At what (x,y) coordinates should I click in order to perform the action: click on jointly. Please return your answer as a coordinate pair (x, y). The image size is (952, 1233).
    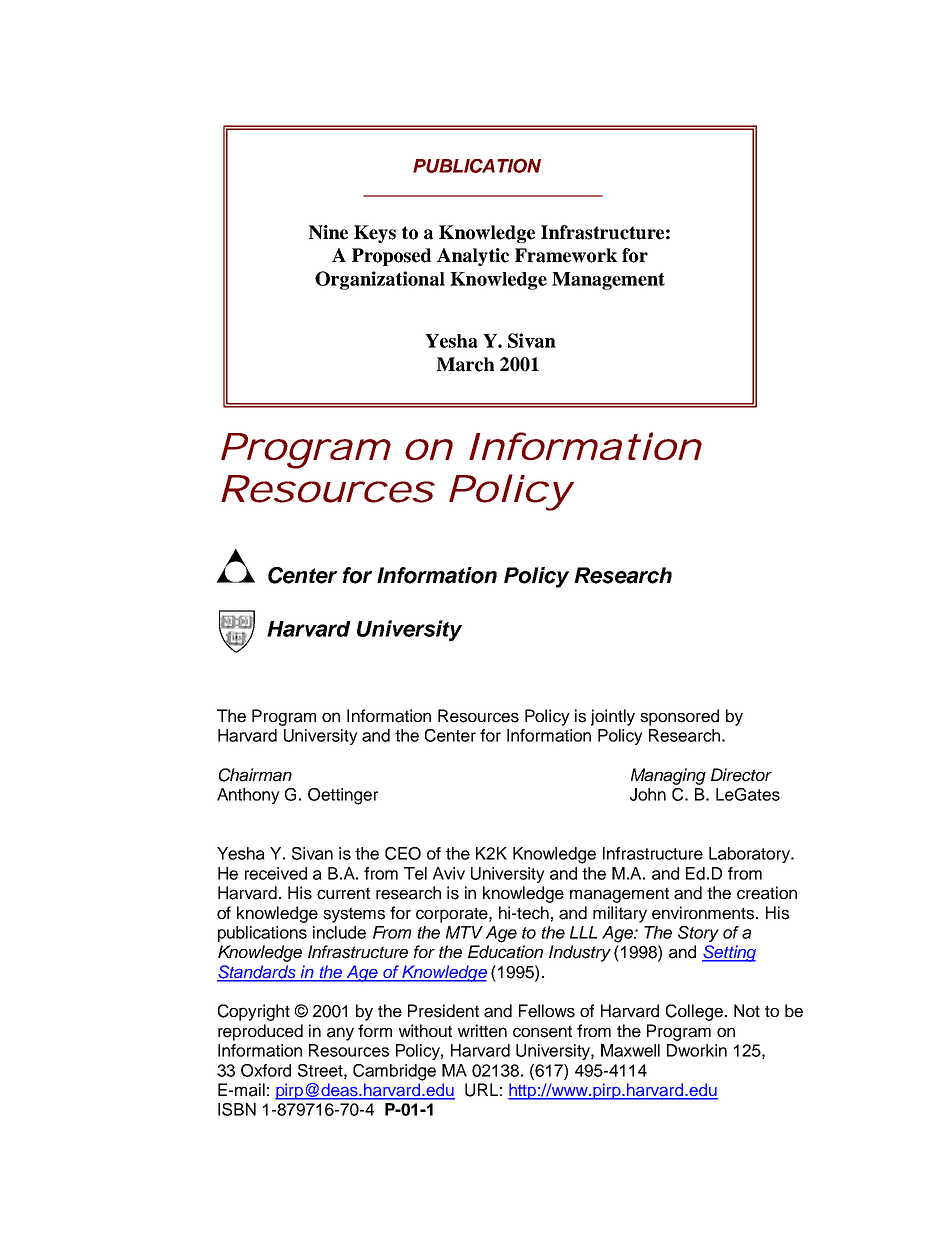
    Looking at the image, I should click on (613, 717).
